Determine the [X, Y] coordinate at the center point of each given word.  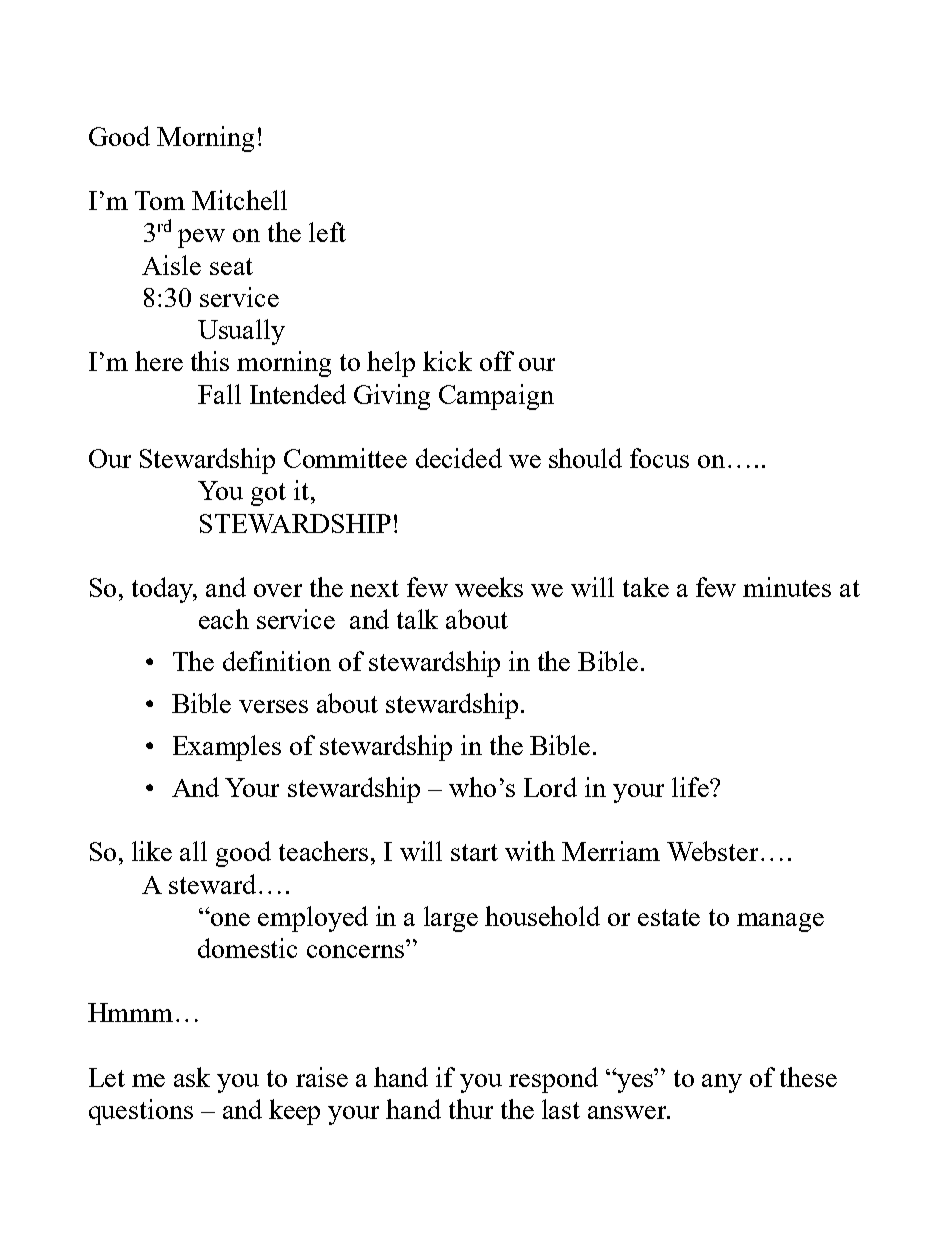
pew [201, 238]
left [327, 232]
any [722, 1083]
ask [192, 1077]
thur [471, 1109]
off [497, 361]
